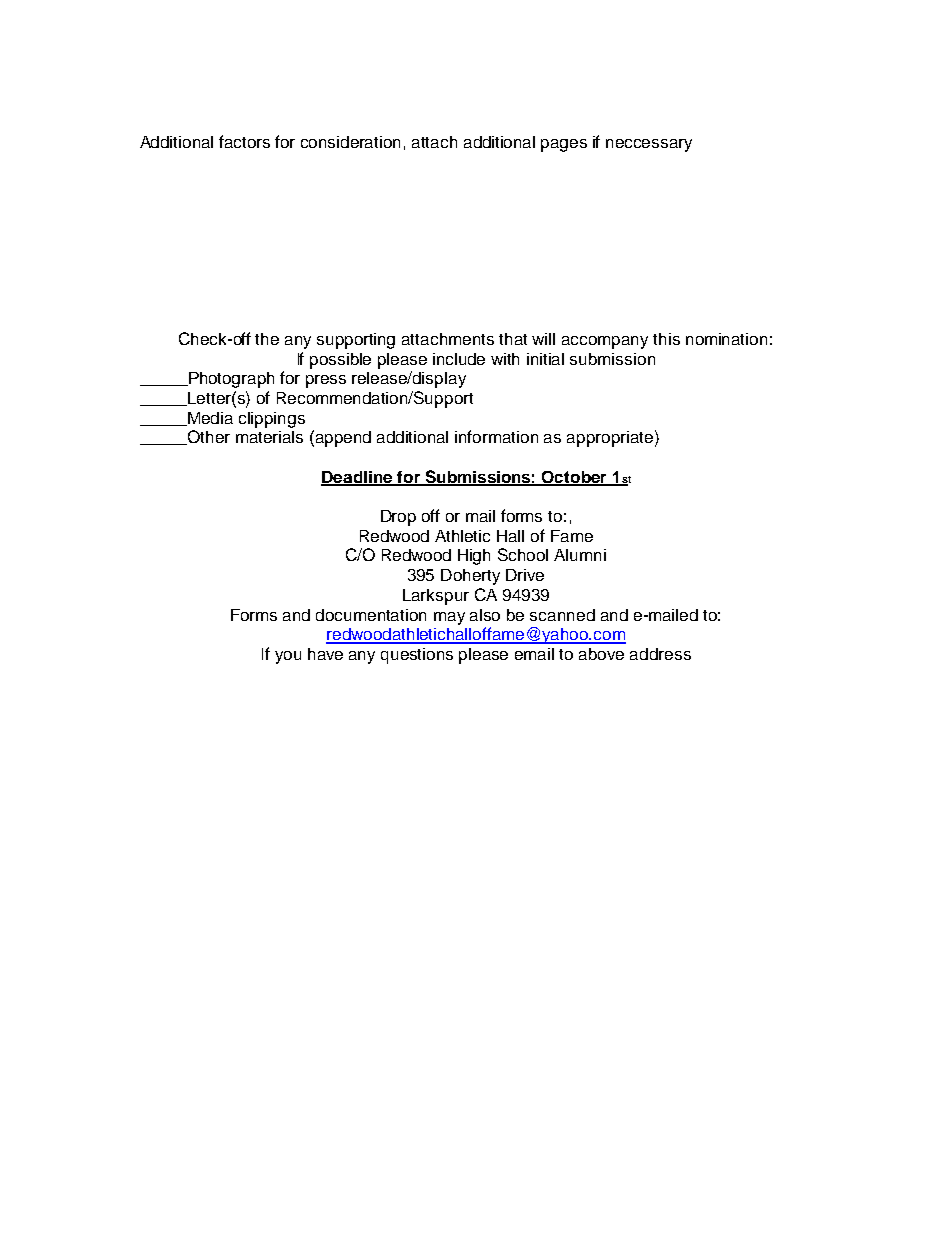 The width and height of the screenshot is (952, 1233). Describe the element at coordinates (326, 381) in the screenshot. I see `press` at that location.
